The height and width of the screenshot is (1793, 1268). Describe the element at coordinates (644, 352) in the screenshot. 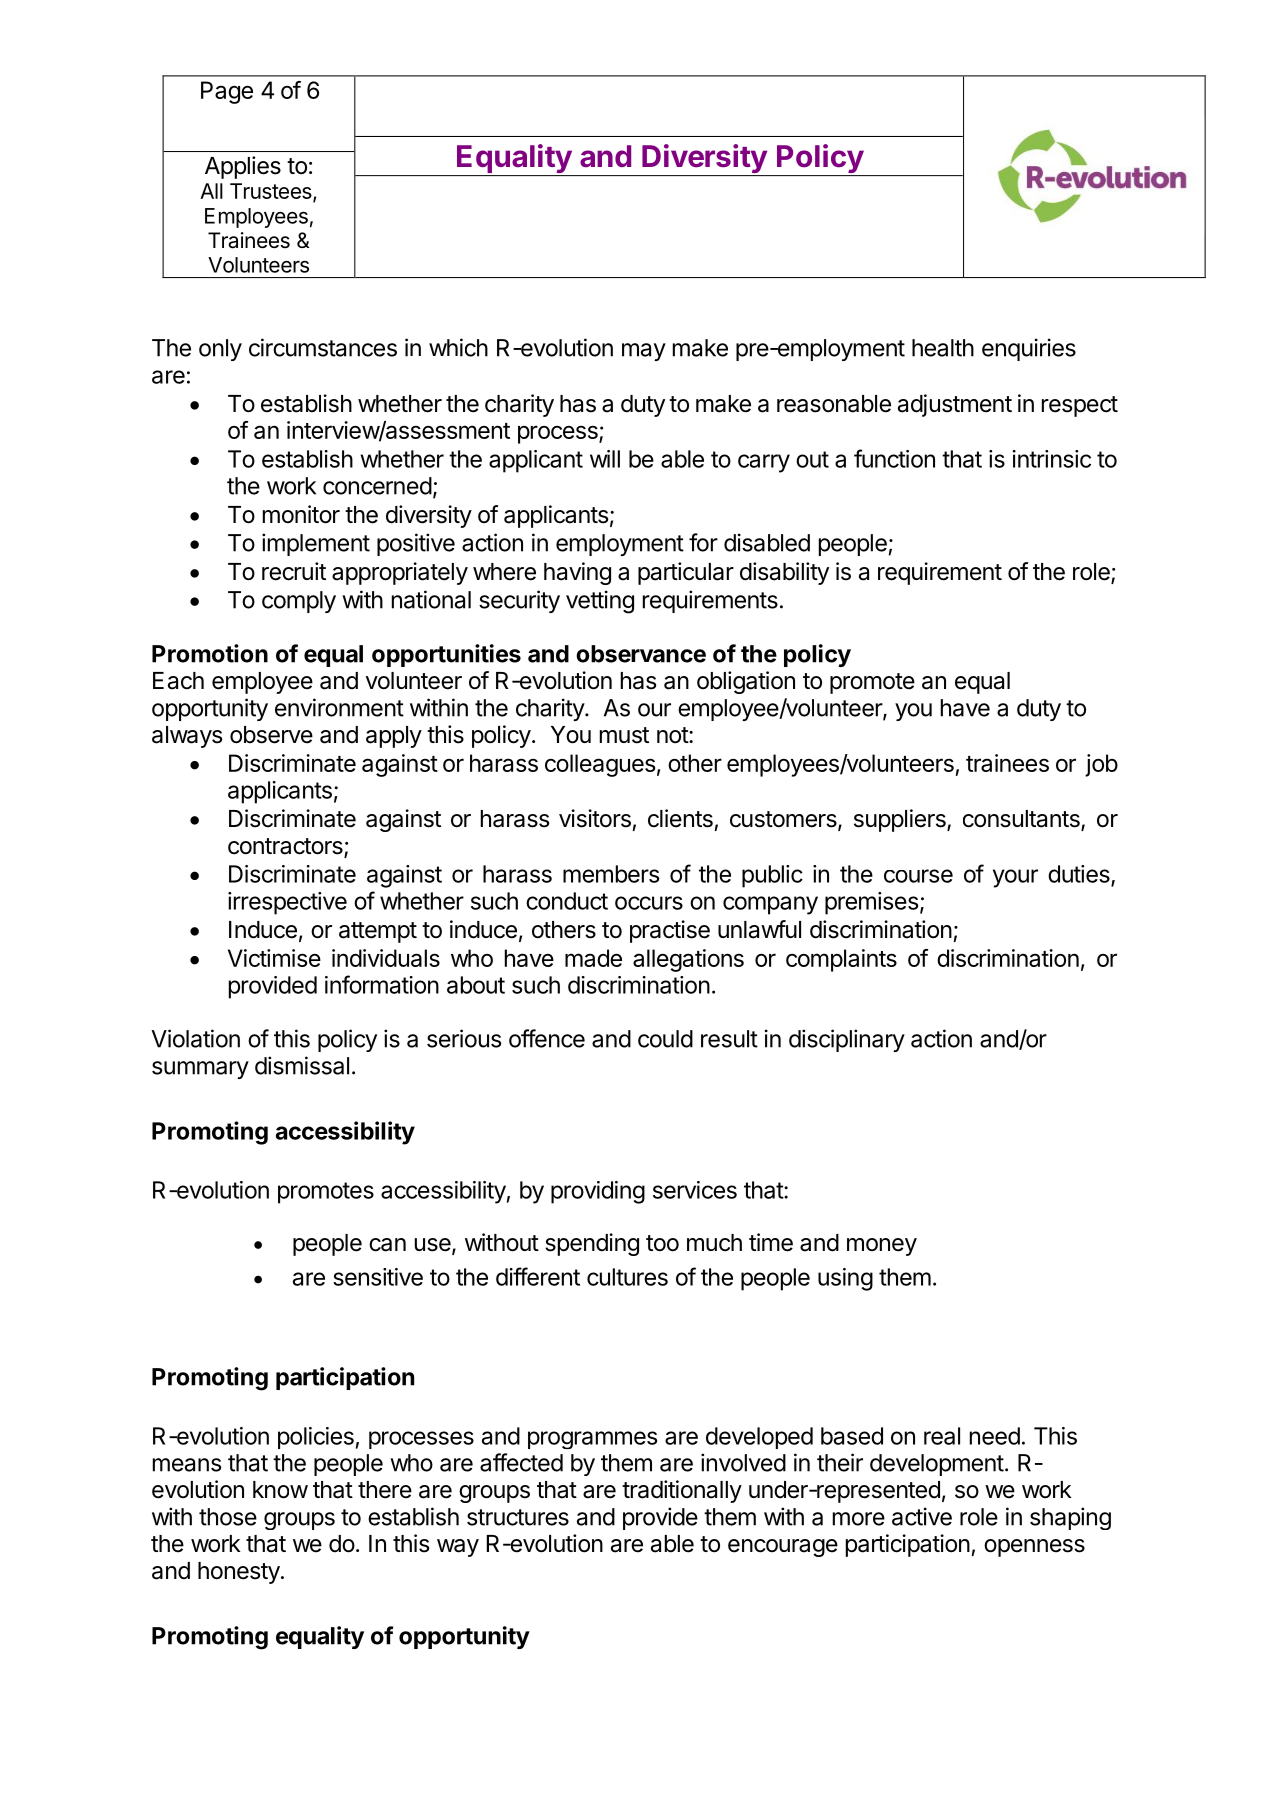

I see `may` at that location.
